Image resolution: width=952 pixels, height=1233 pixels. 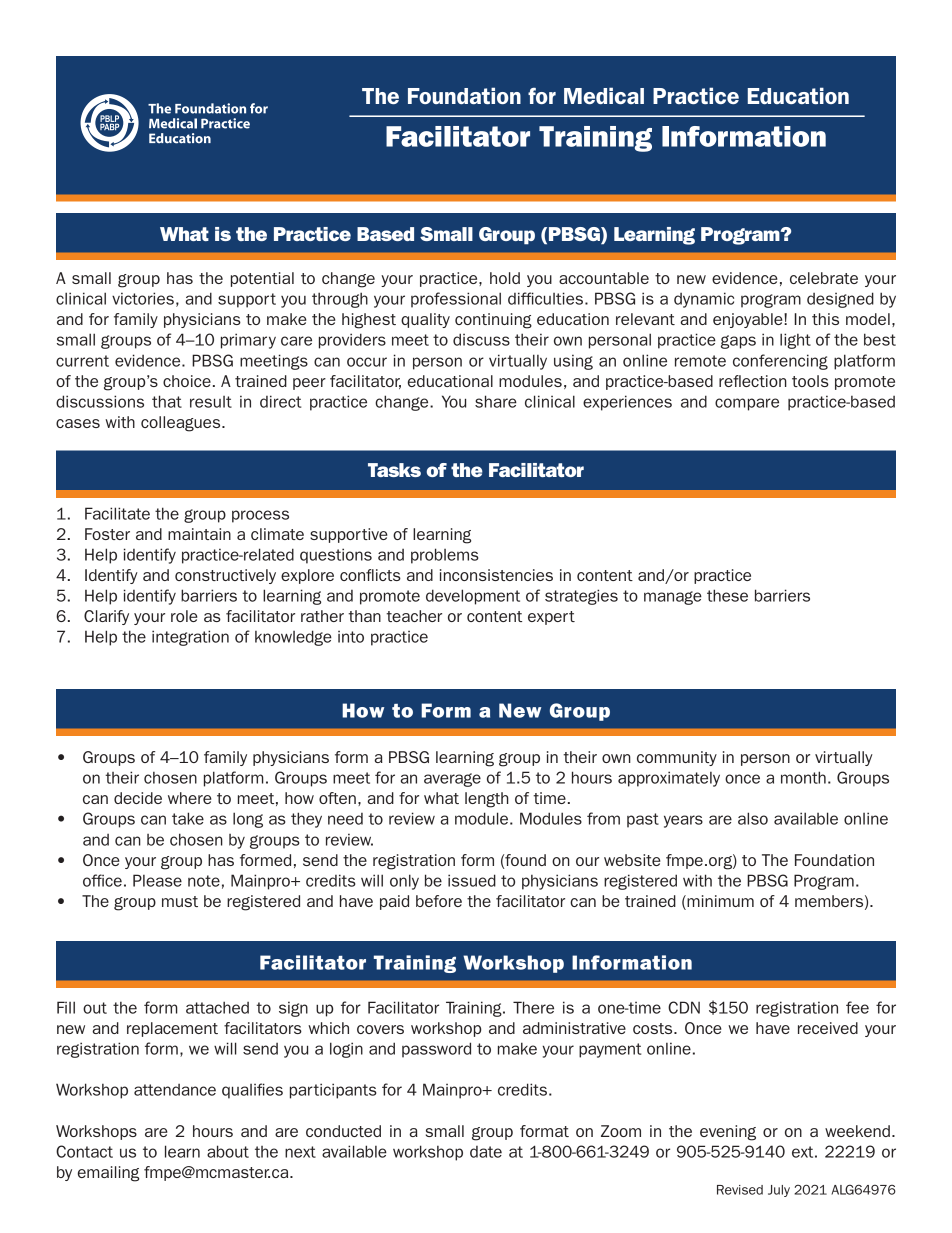 I want to click on these, so click(x=727, y=595).
